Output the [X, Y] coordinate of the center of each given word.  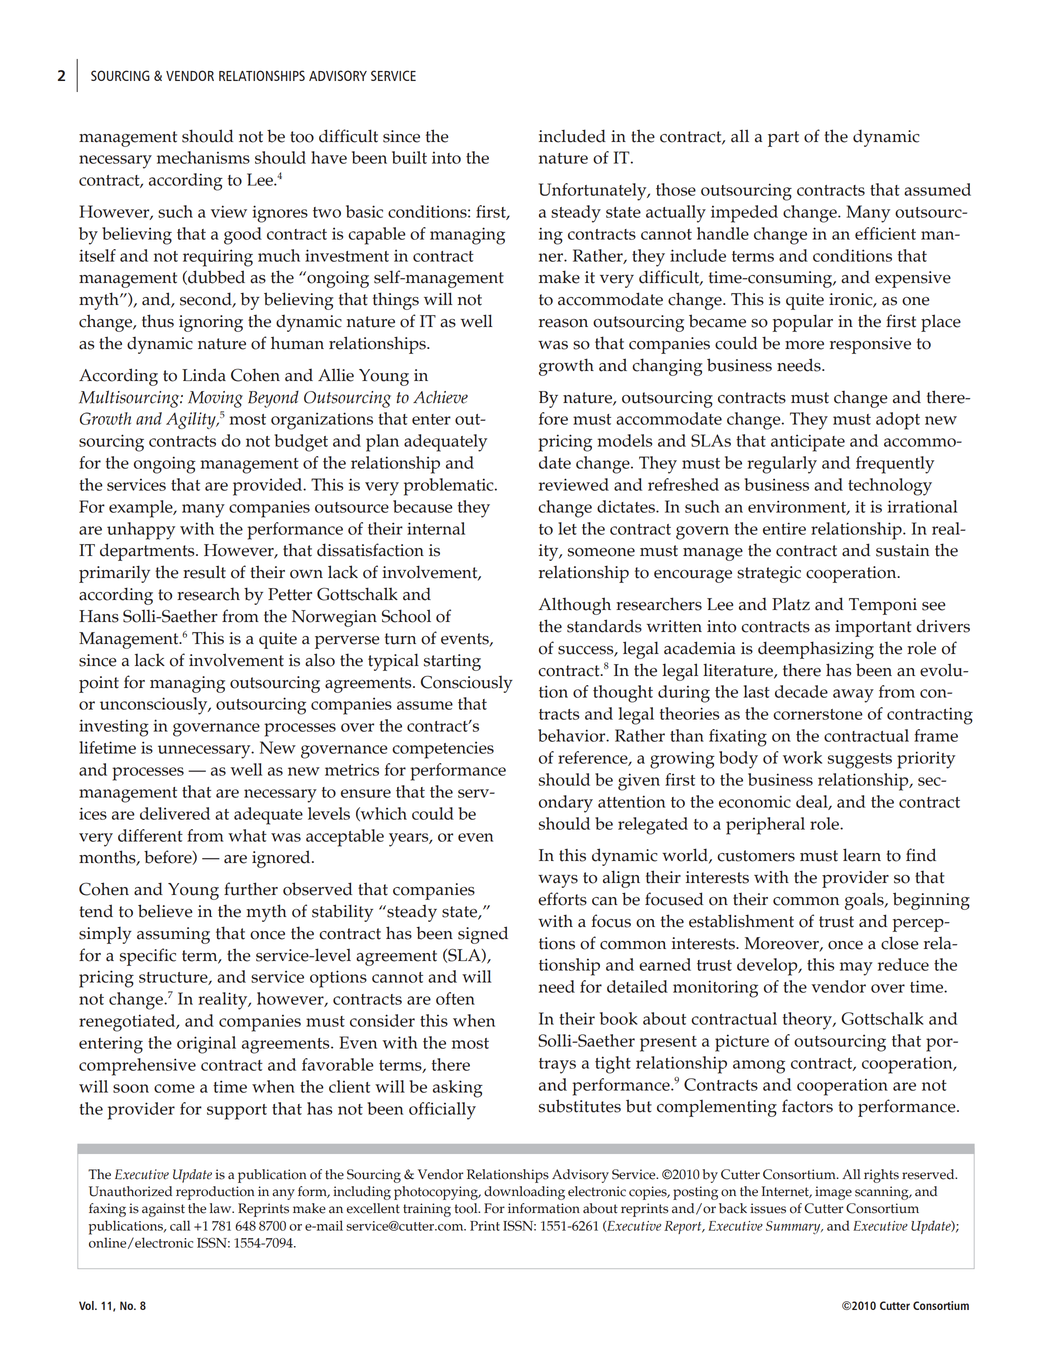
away [853, 696]
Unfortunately [594, 192]
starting [452, 662]
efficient [885, 233]
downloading [524, 1193]
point [99, 684]
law [222, 1208]
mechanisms [203, 157]
